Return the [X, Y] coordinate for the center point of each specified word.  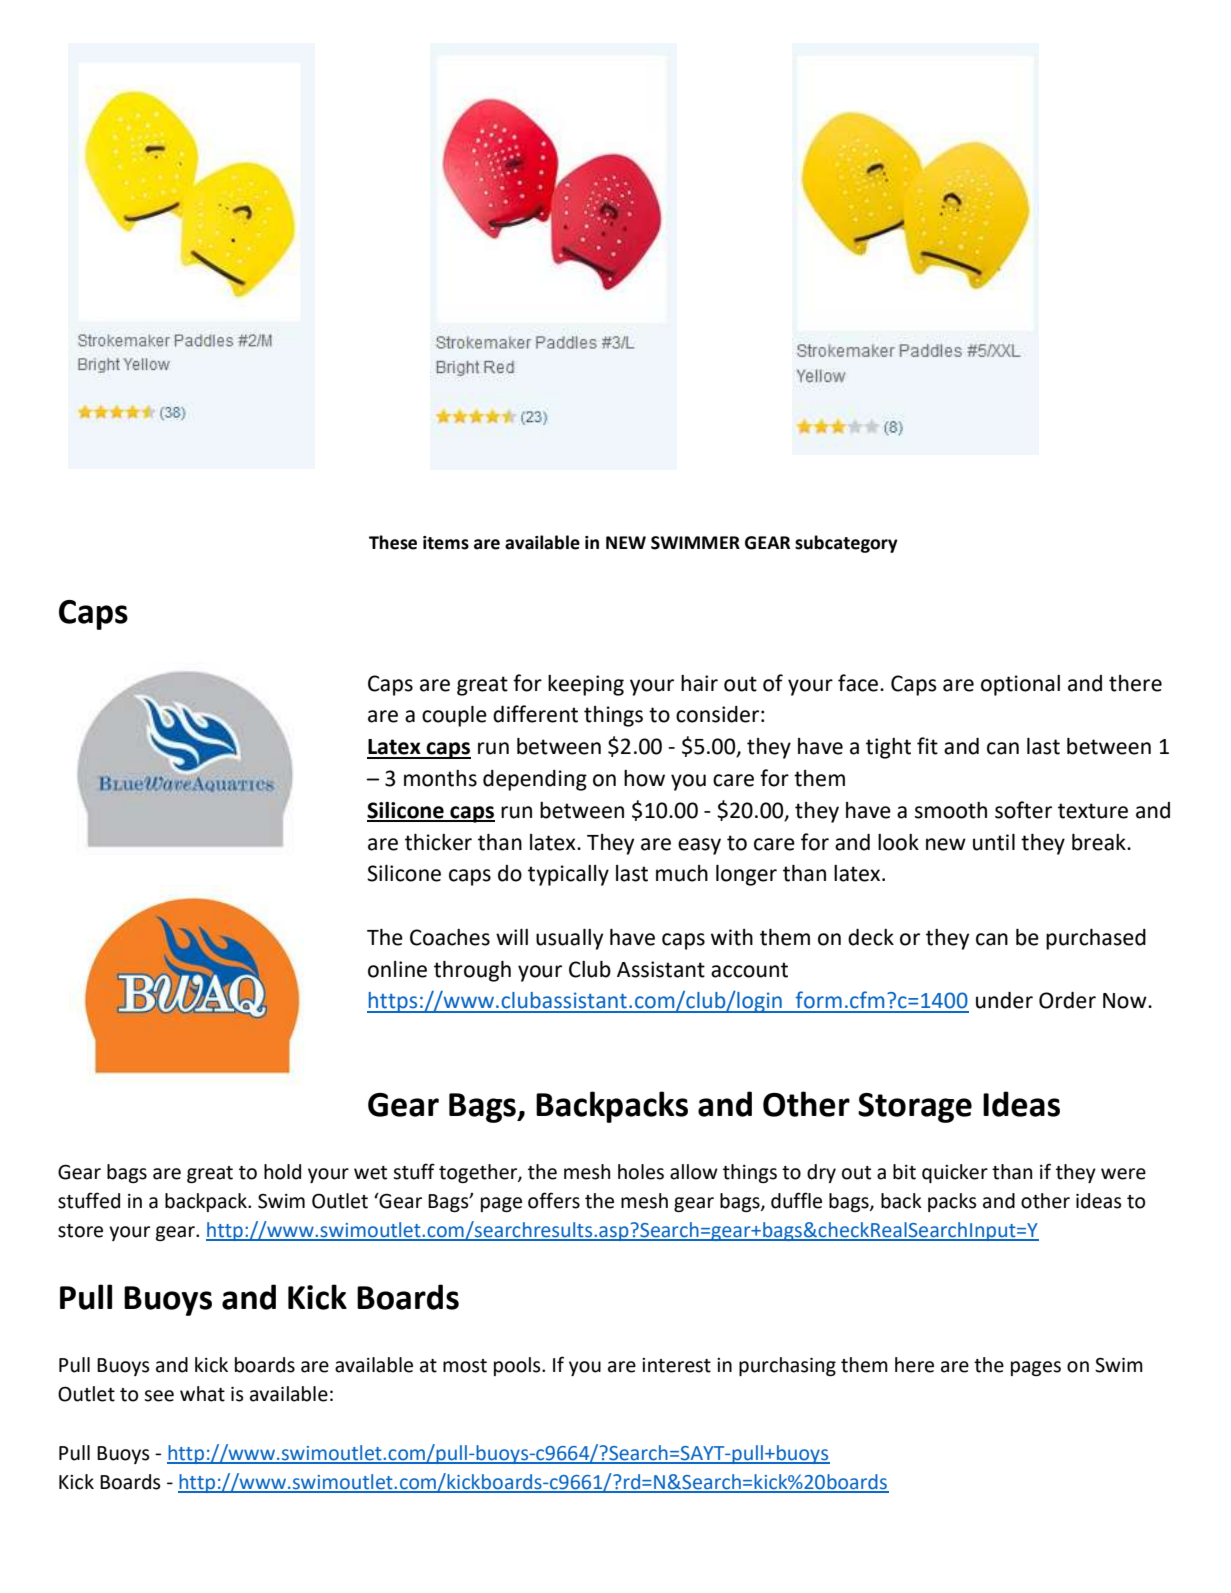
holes [641, 1172]
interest [676, 1365]
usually [569, 939]
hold [282, 1172]
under [1004, 1000]
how [644, 778]
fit [927, 746]
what [202, 1394]
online [397, 969]
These [393, 542]
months [440, 778]
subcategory [846, 544]
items [446, 543]
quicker [955, 1173]
